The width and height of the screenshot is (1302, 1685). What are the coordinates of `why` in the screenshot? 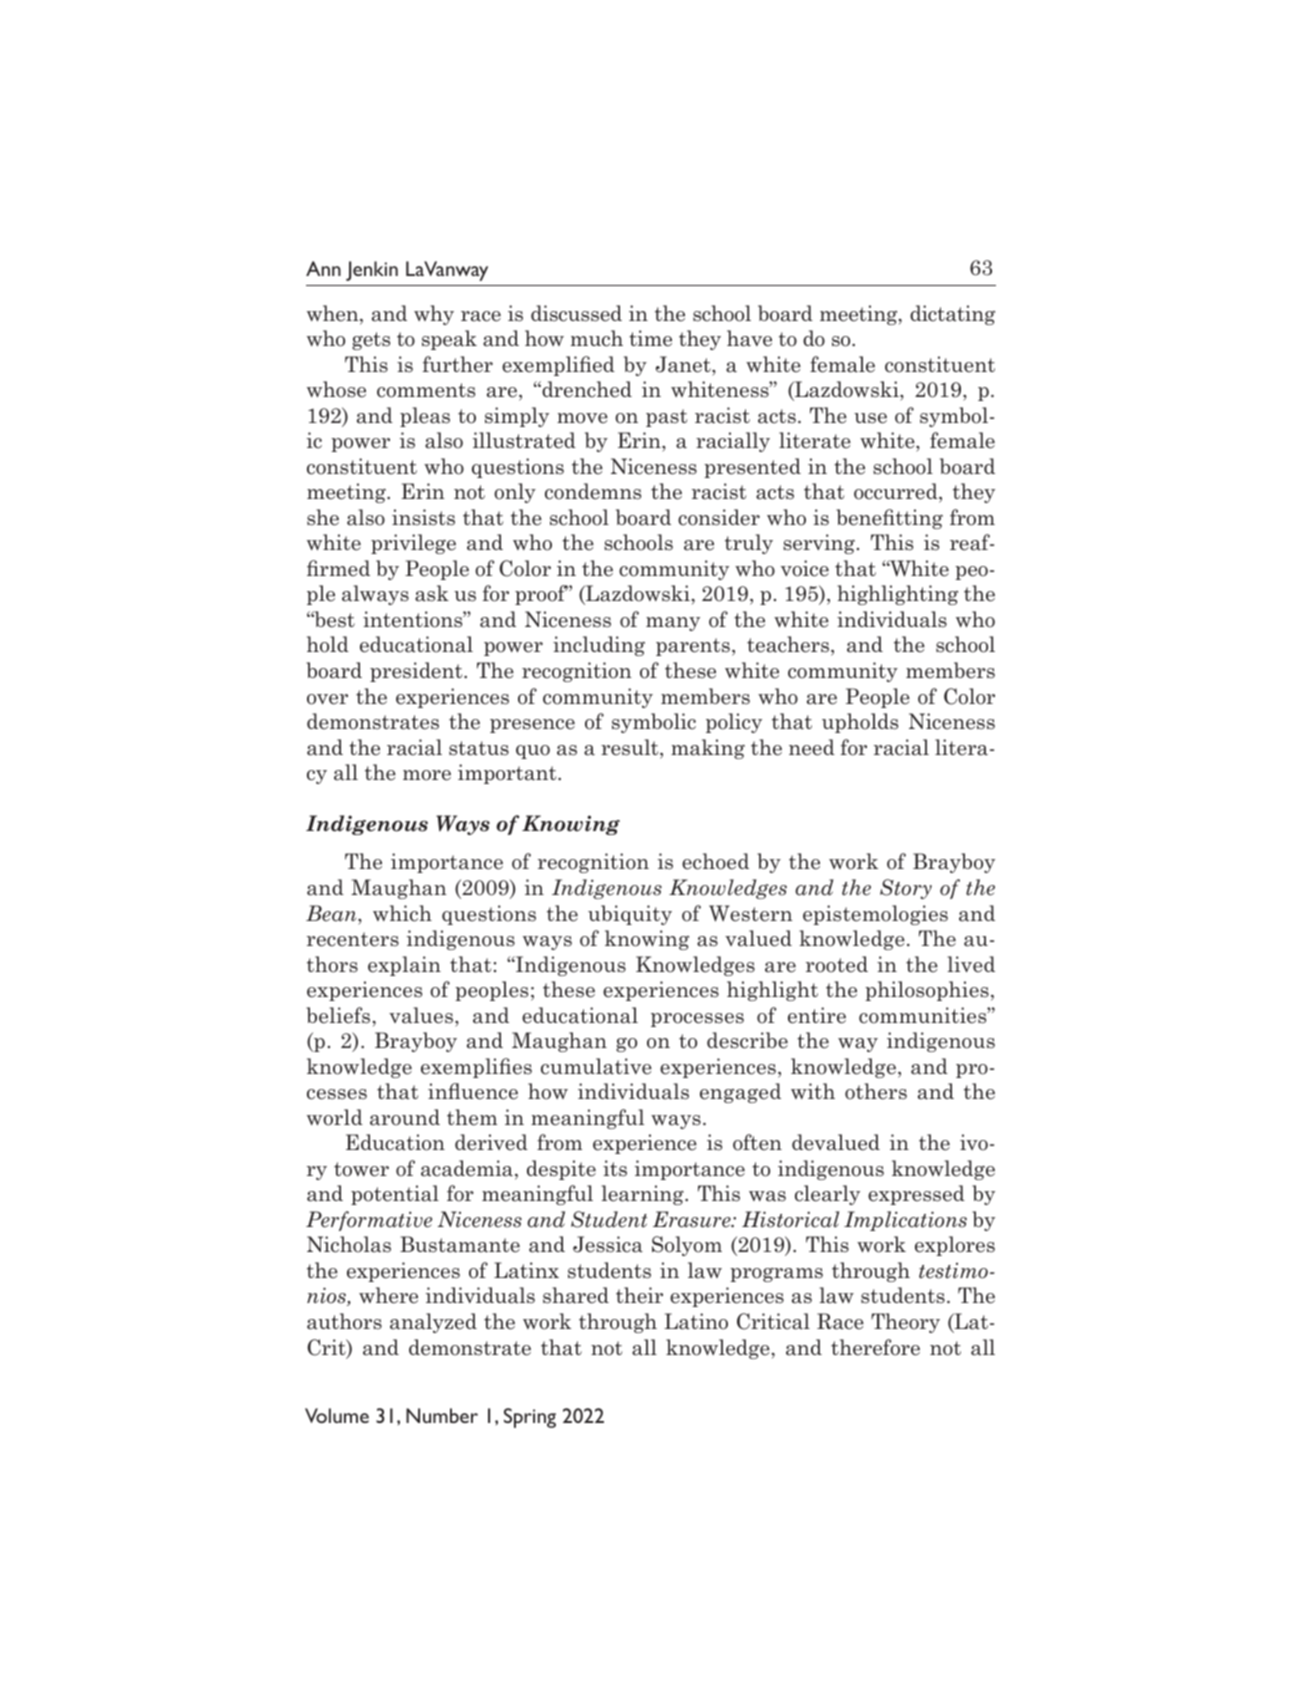 It's located at (434, 315).
